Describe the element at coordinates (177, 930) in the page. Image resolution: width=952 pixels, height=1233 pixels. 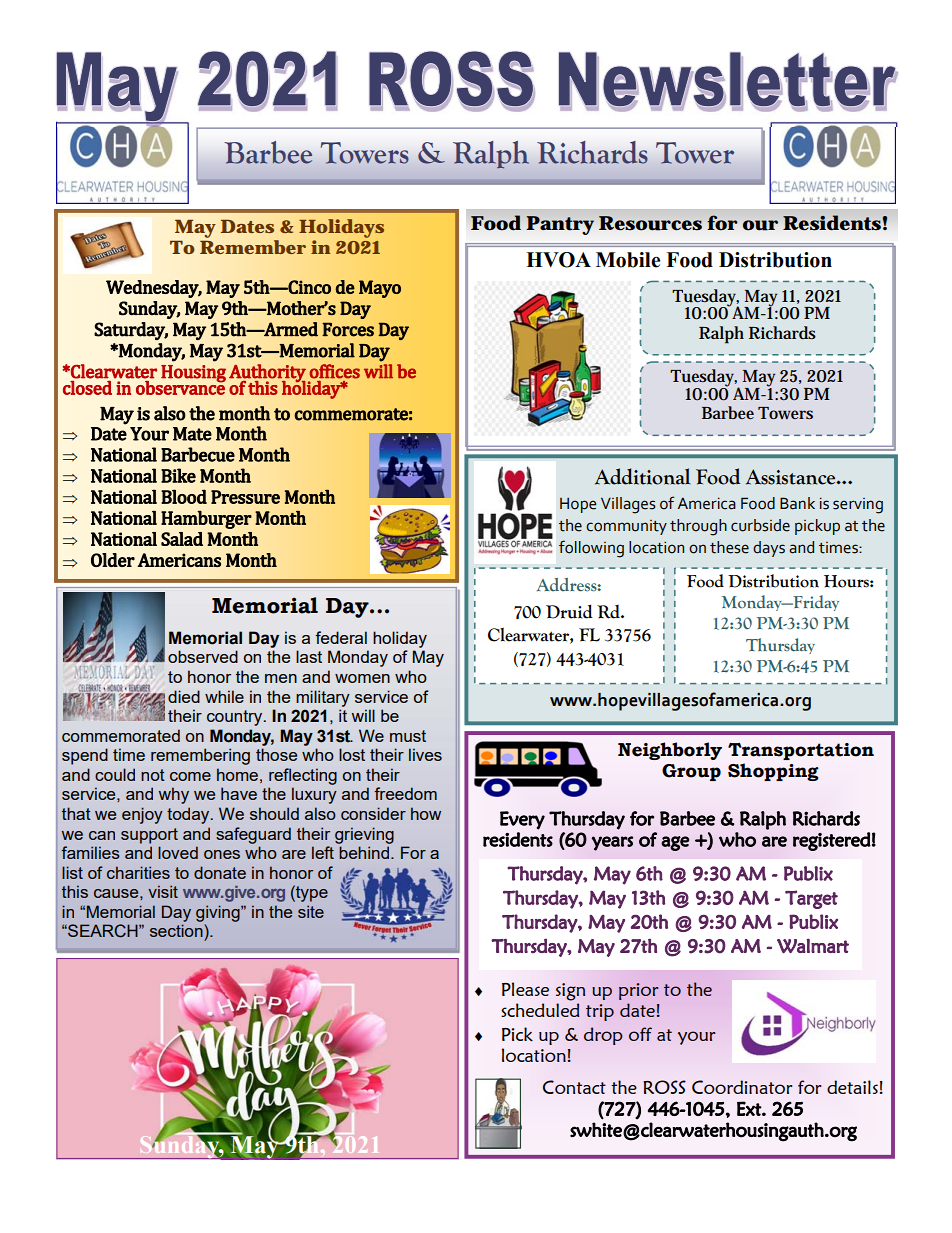
I see `section` at that location.
